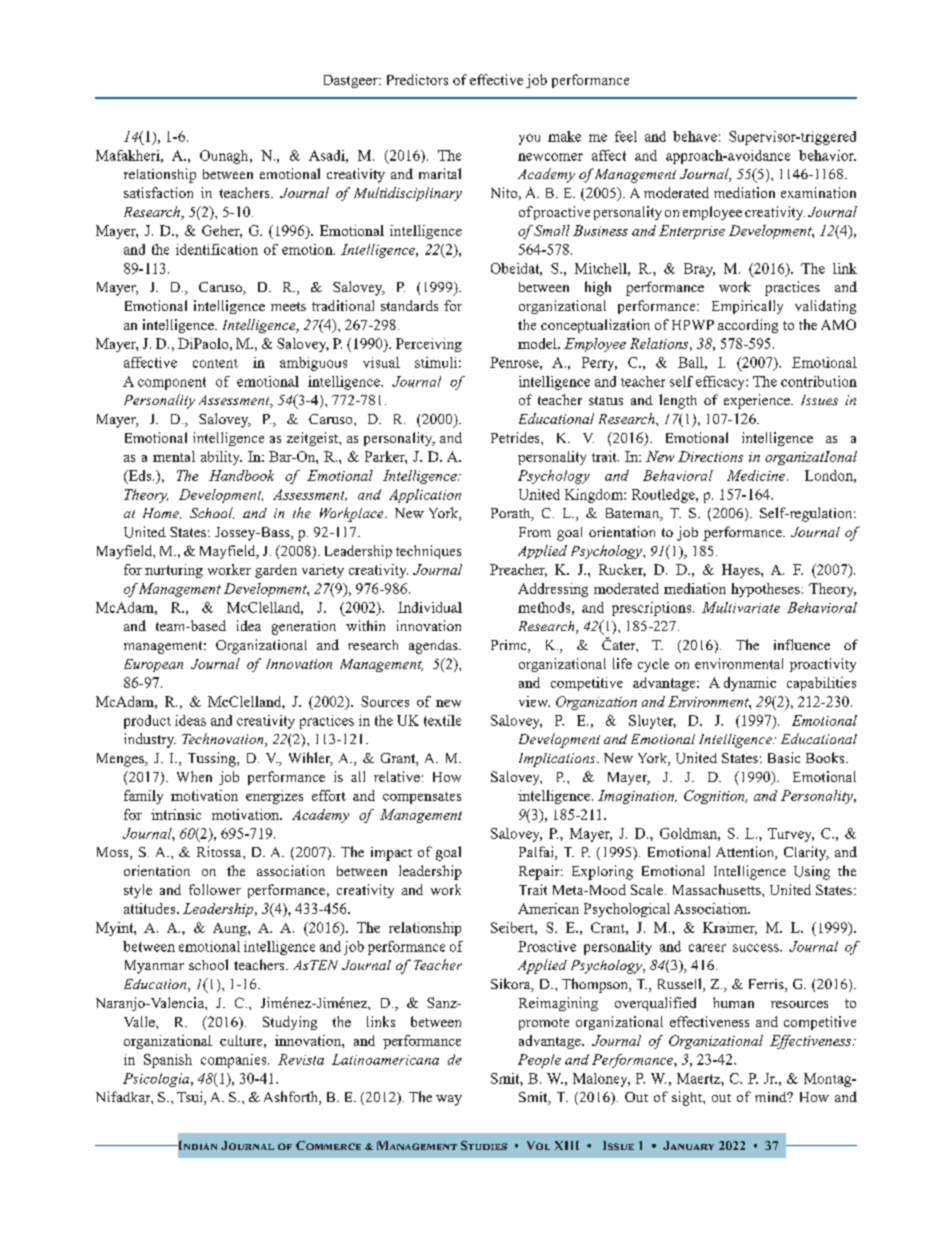  I want to click on efficacy, so click(721, 383).
